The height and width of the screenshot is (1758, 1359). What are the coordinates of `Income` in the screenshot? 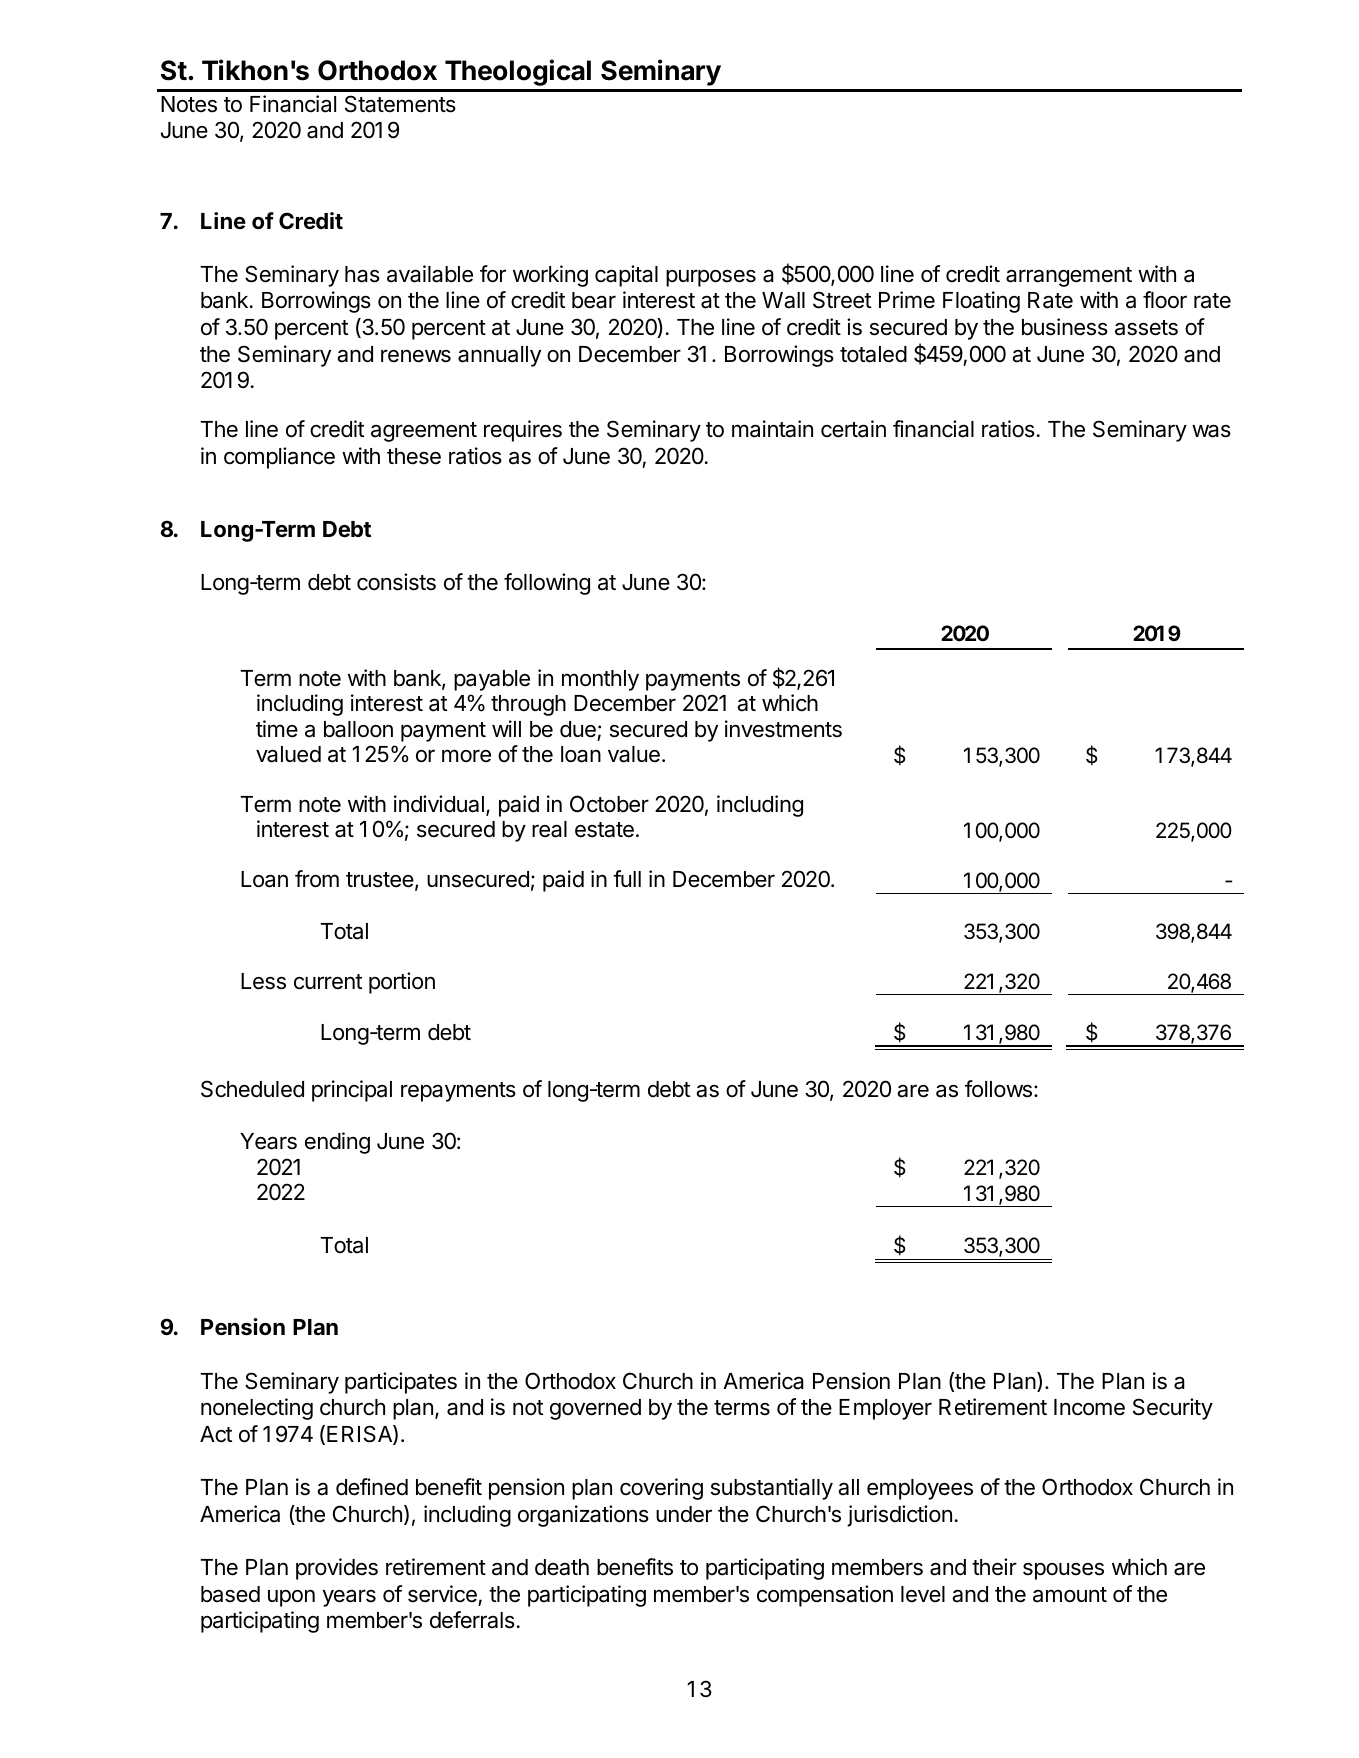 It's located at (1089, 1407).
